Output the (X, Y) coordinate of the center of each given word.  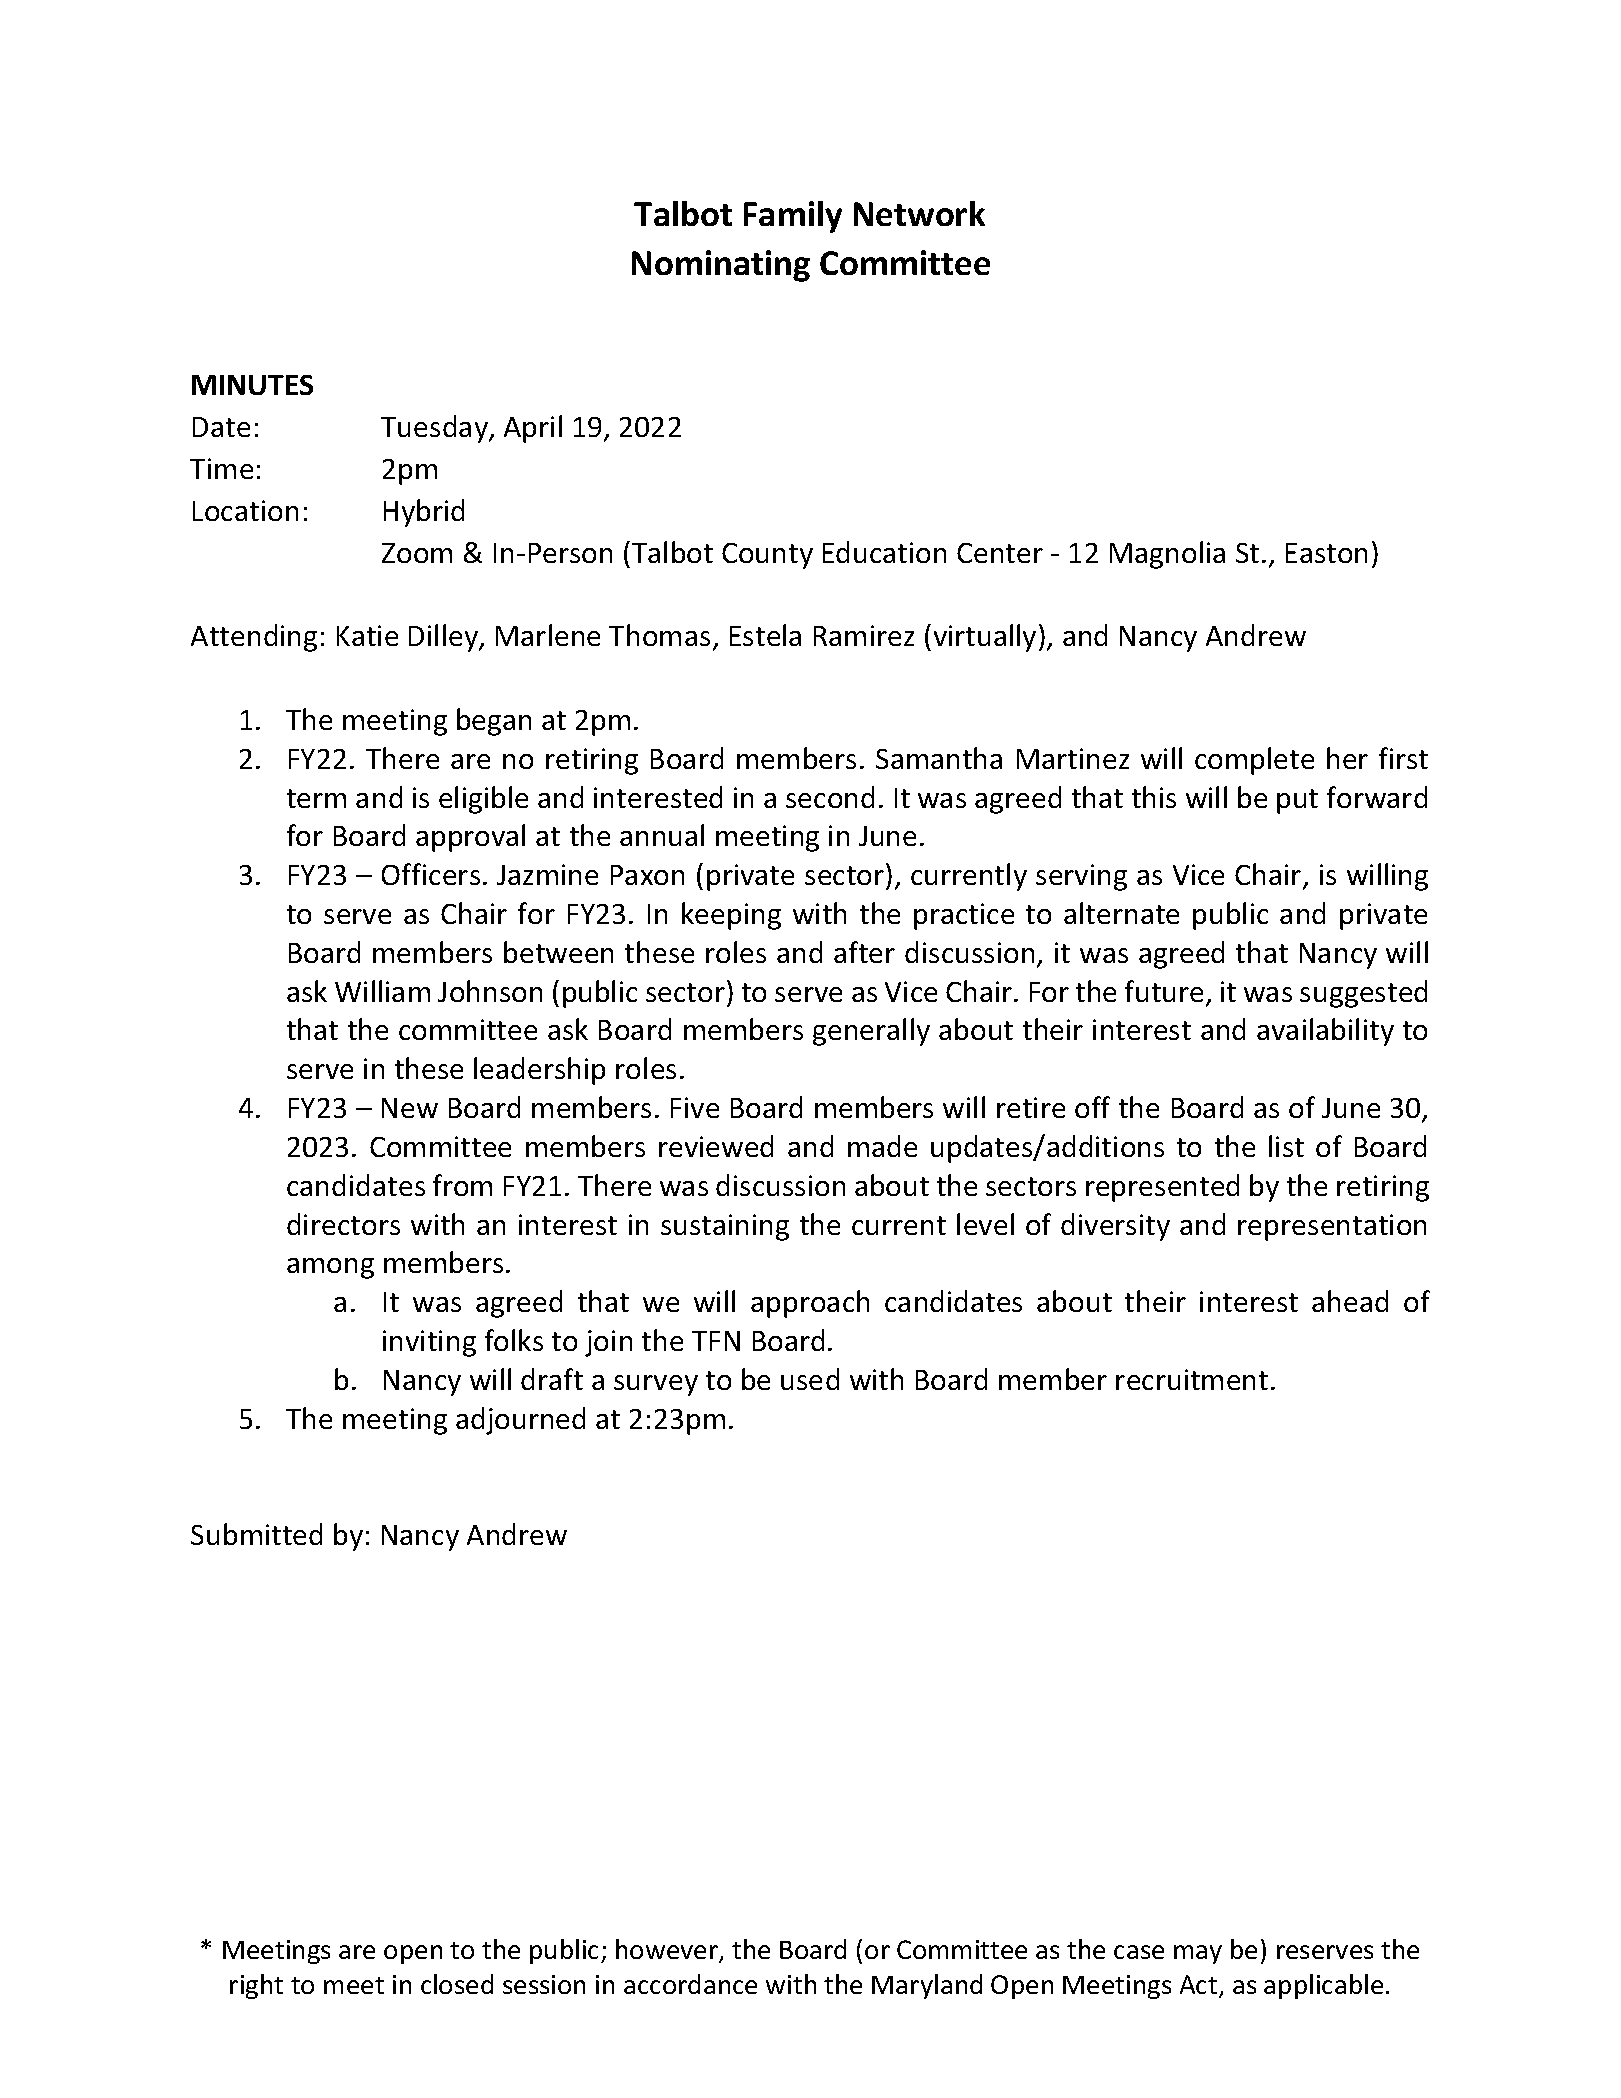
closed (457, 1984)
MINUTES (252, 385)
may (1198, 1954)
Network (919, 213)
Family (793, 217)
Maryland (927, 1986)
